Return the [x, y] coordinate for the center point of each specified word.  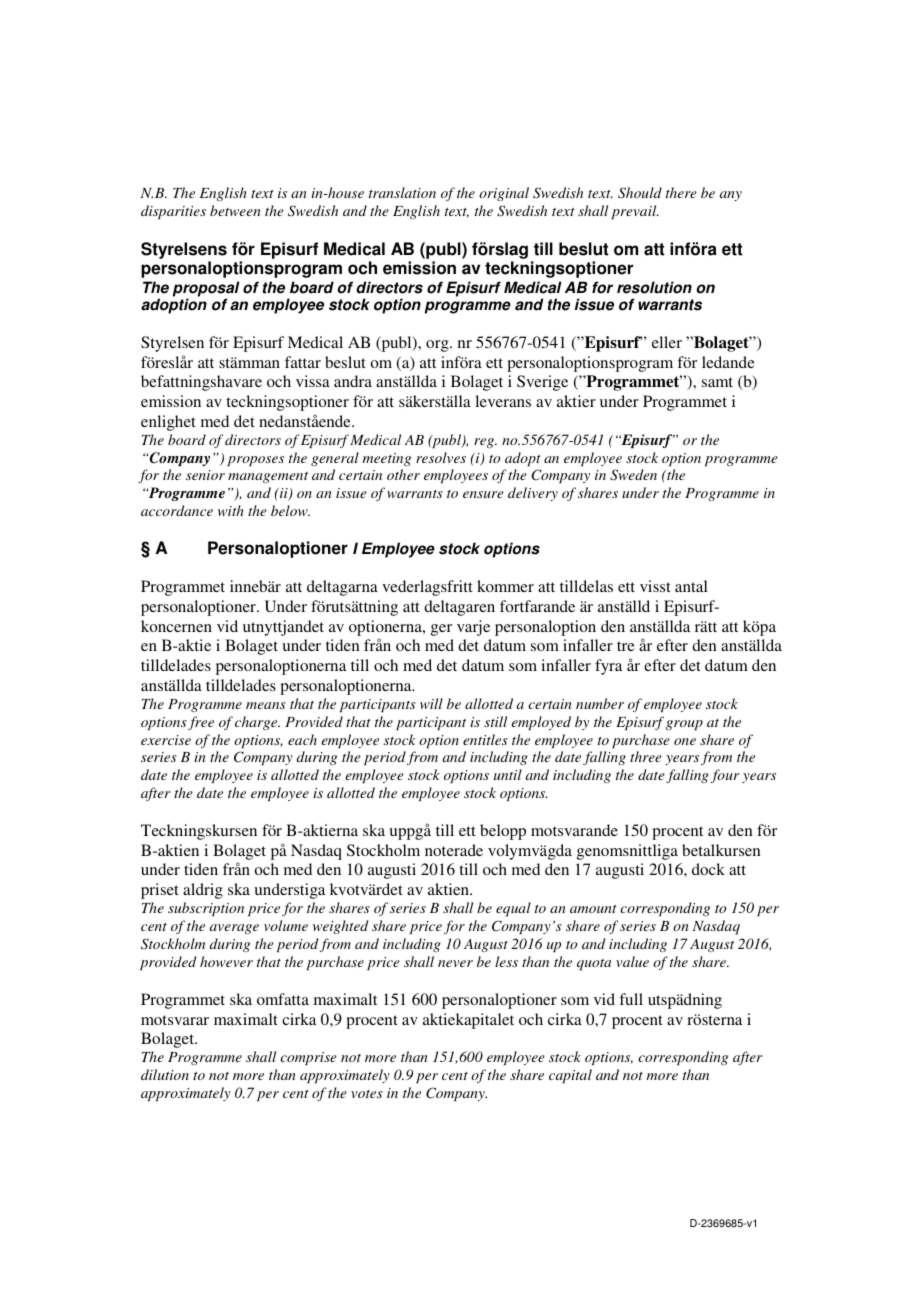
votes [367, 1094]
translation [402, 192]
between [235, 210]
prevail [635, 212]
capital [570, 1076]
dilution [165, 1074]
